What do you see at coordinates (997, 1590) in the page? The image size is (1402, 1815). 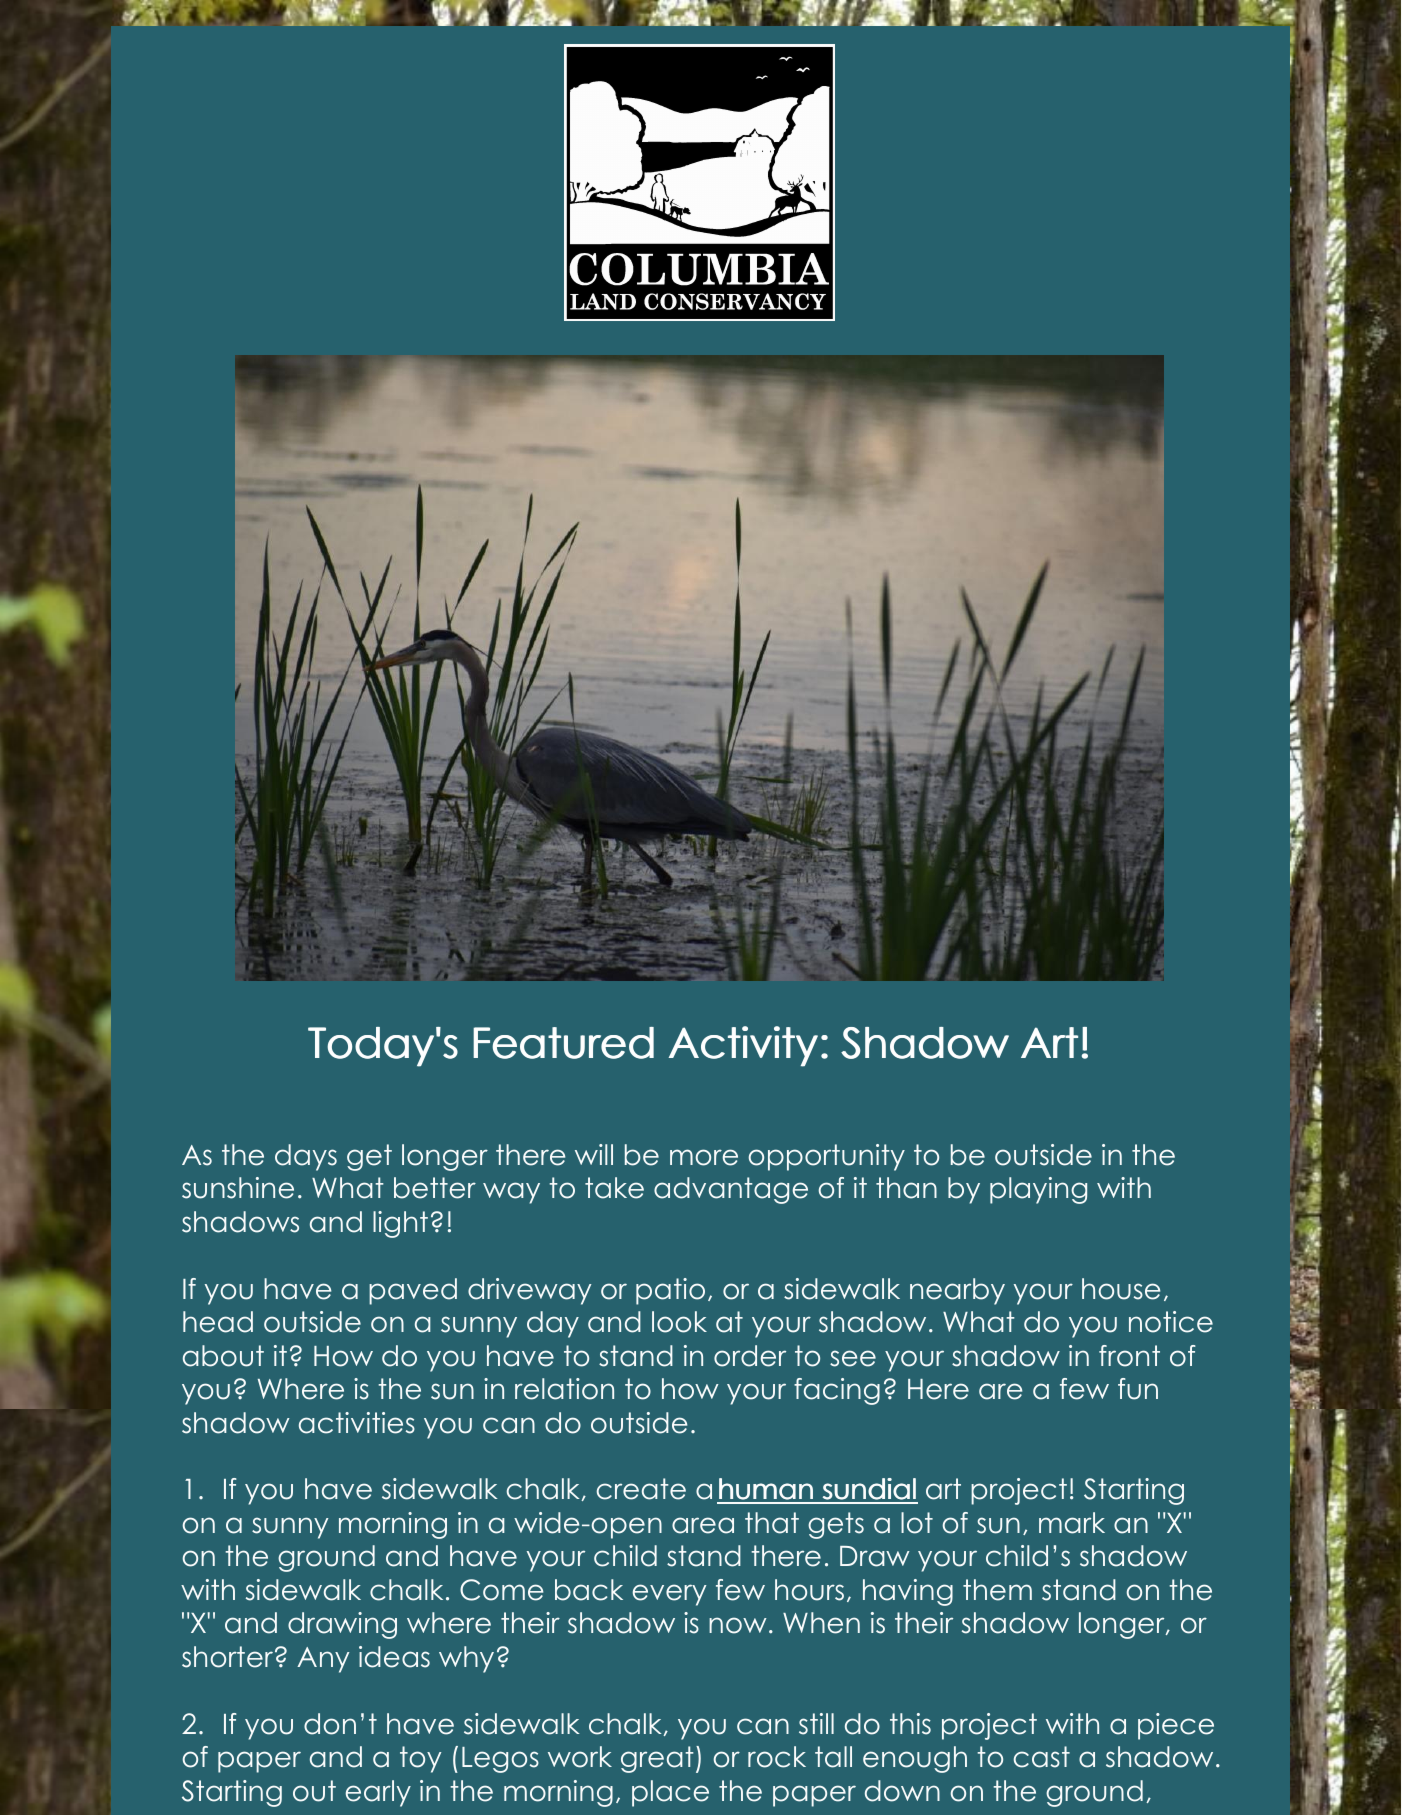 I see `them` at bounding box center [997, 1590].
